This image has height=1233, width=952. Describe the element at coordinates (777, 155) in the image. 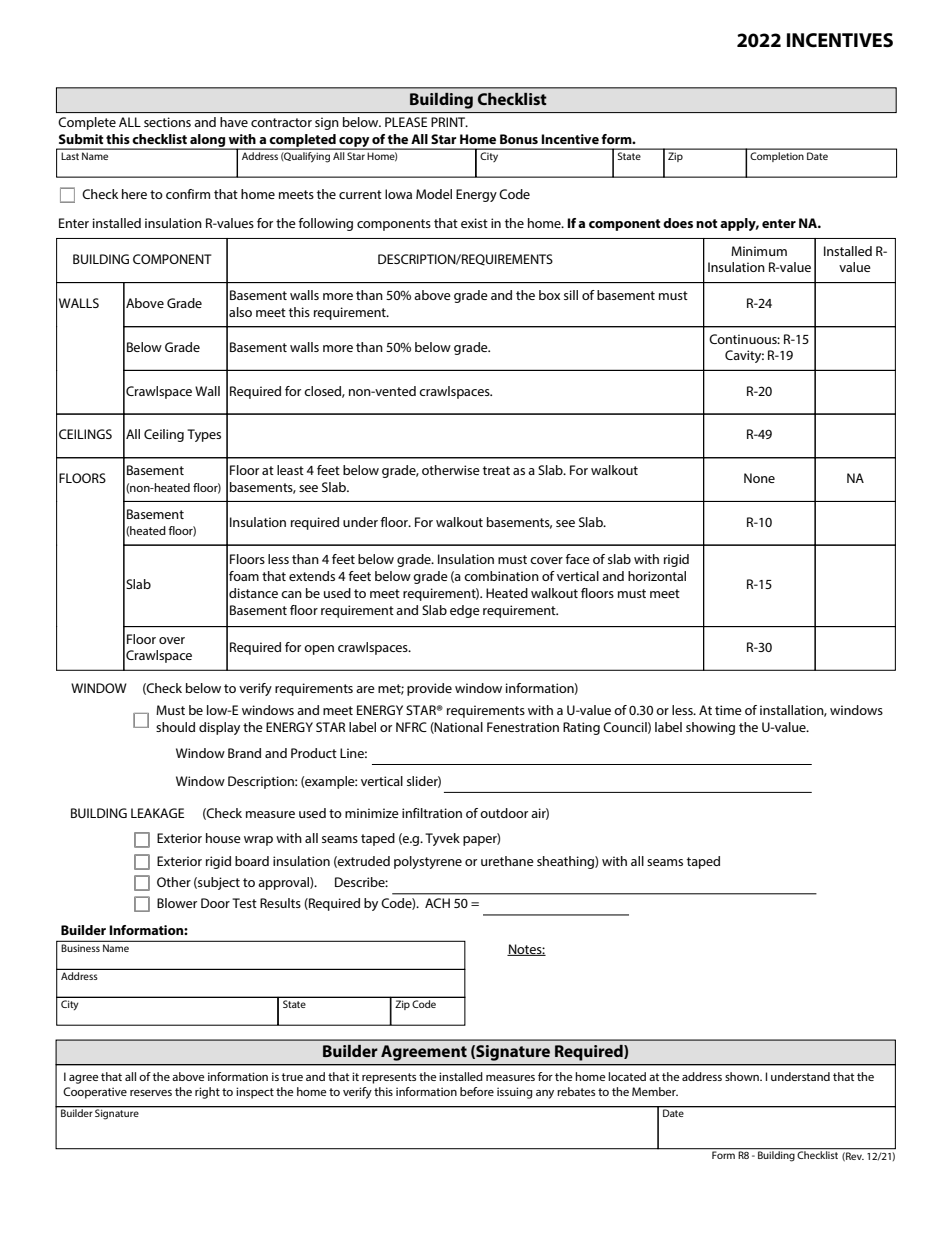

I see `Completion` at that location.
